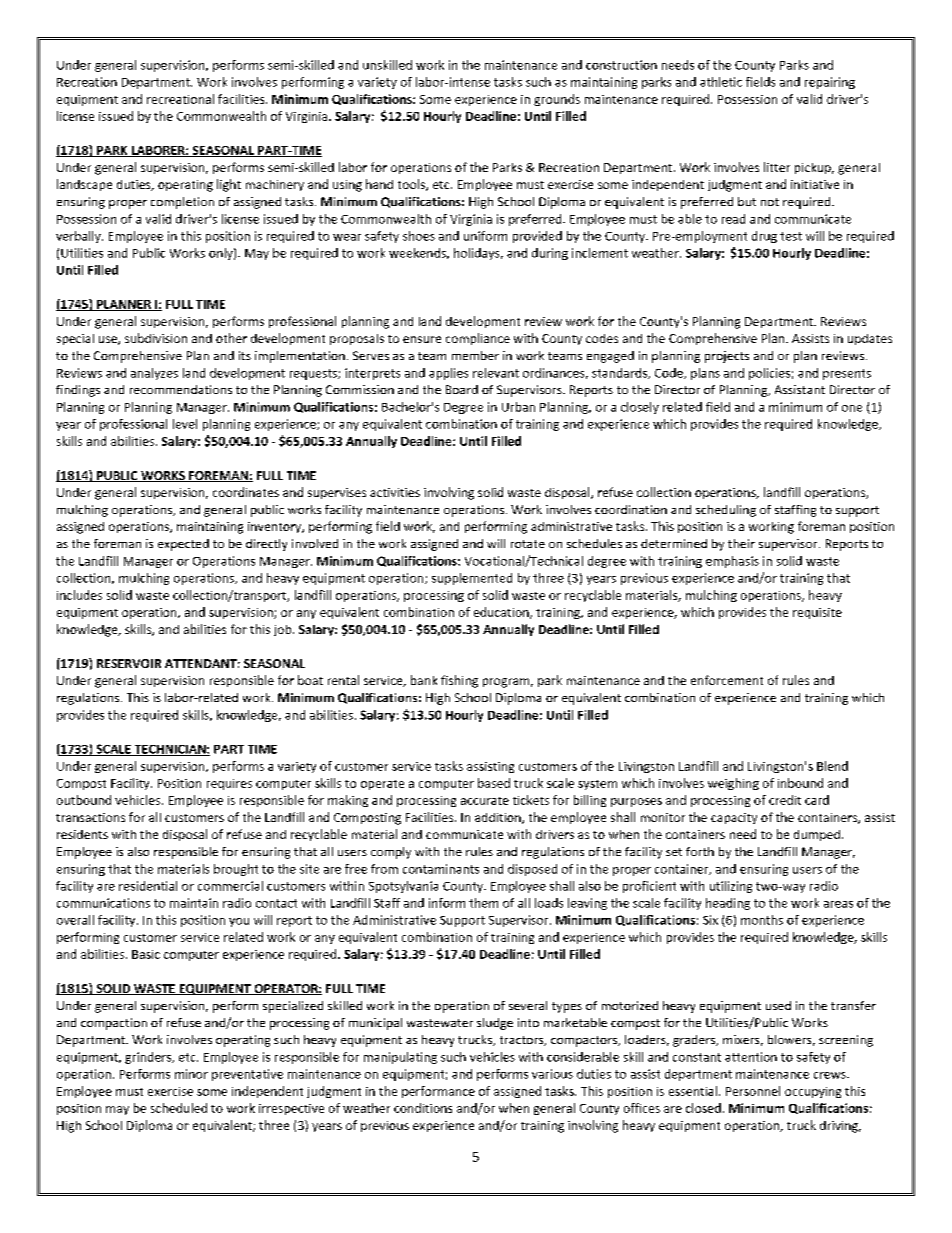 The width and height of the page is (952, 1233). I want to click on Personnel, so click(753, 1091).
